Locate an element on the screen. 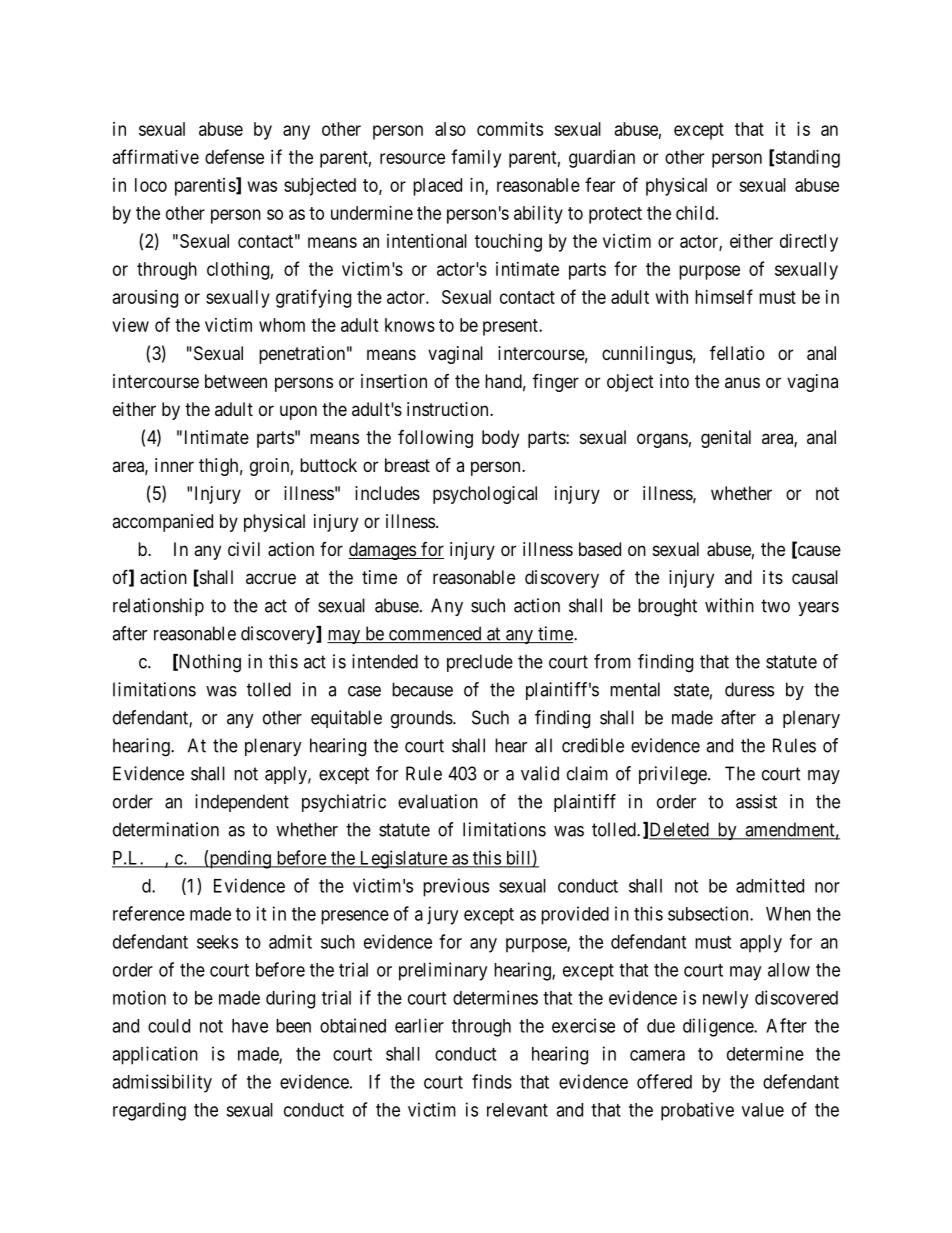 The height and width of the screenshot is (1233, 952). independent is located at coordinates (242, 803).
